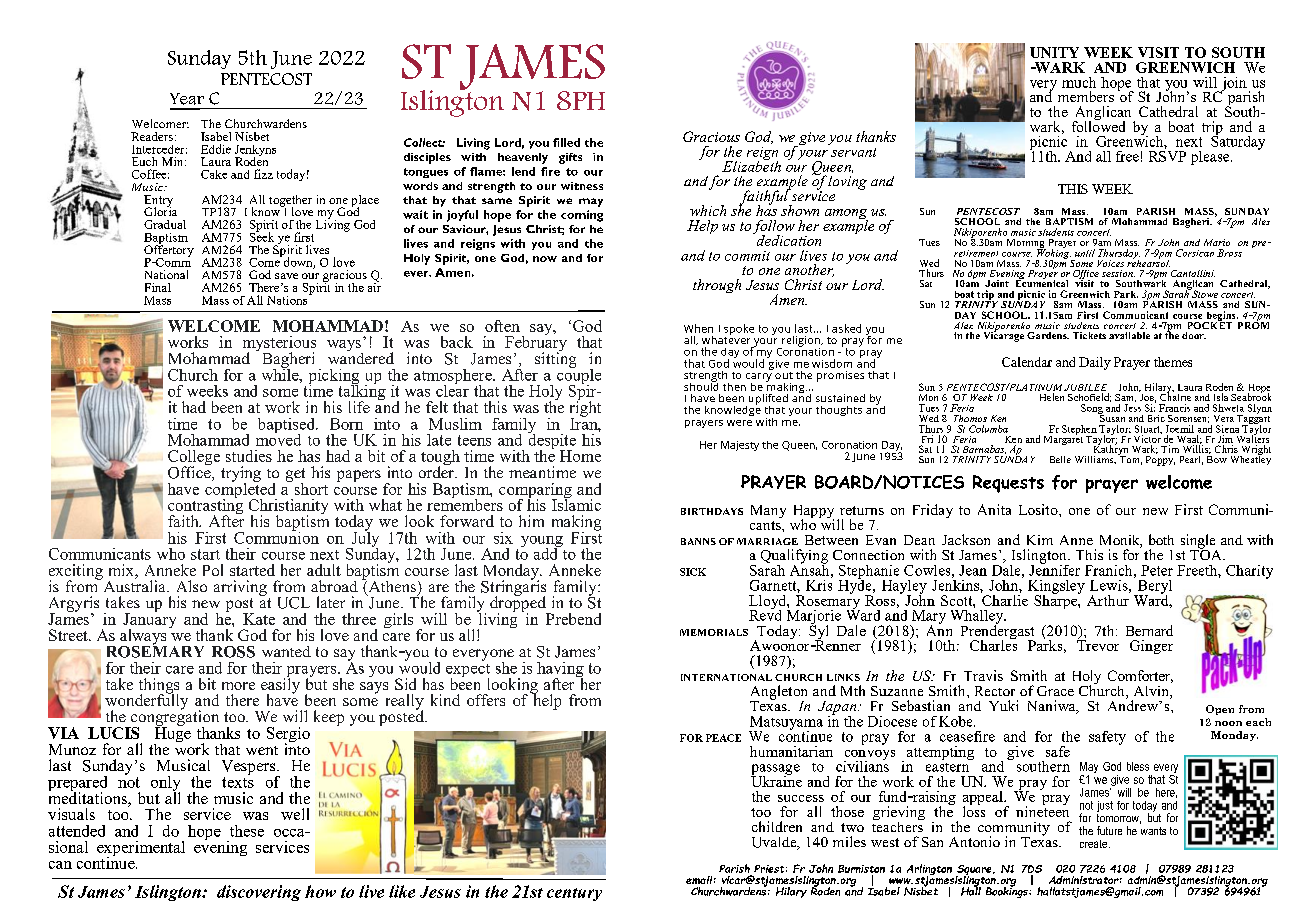 The image size is (1308, 924). I want to click on Poppy, so click(1160, 461).
